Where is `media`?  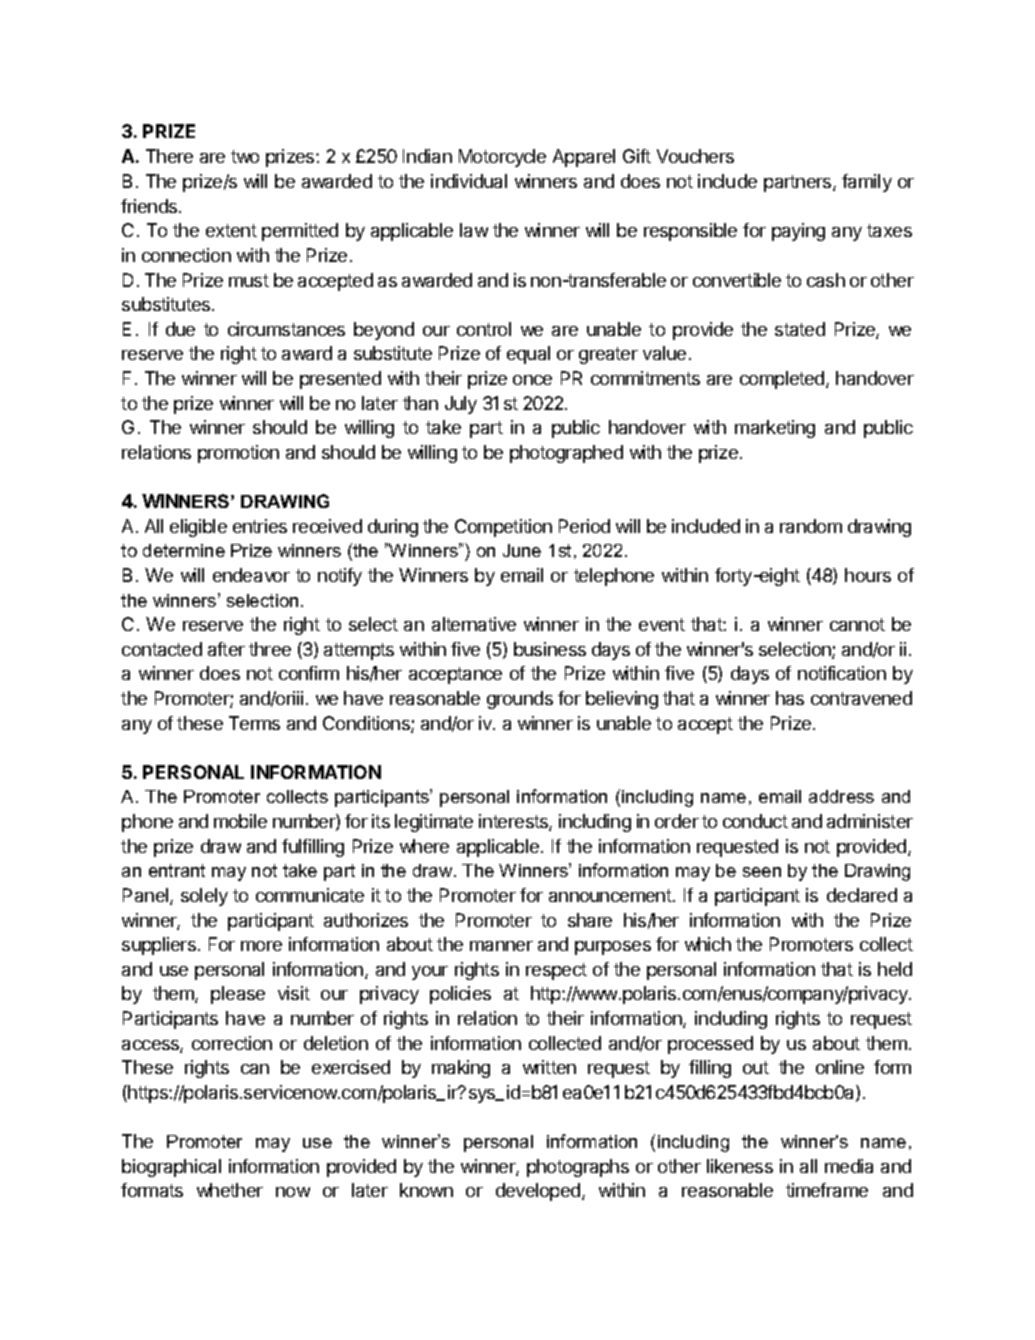
media is located at coordinates (849, 1166).
